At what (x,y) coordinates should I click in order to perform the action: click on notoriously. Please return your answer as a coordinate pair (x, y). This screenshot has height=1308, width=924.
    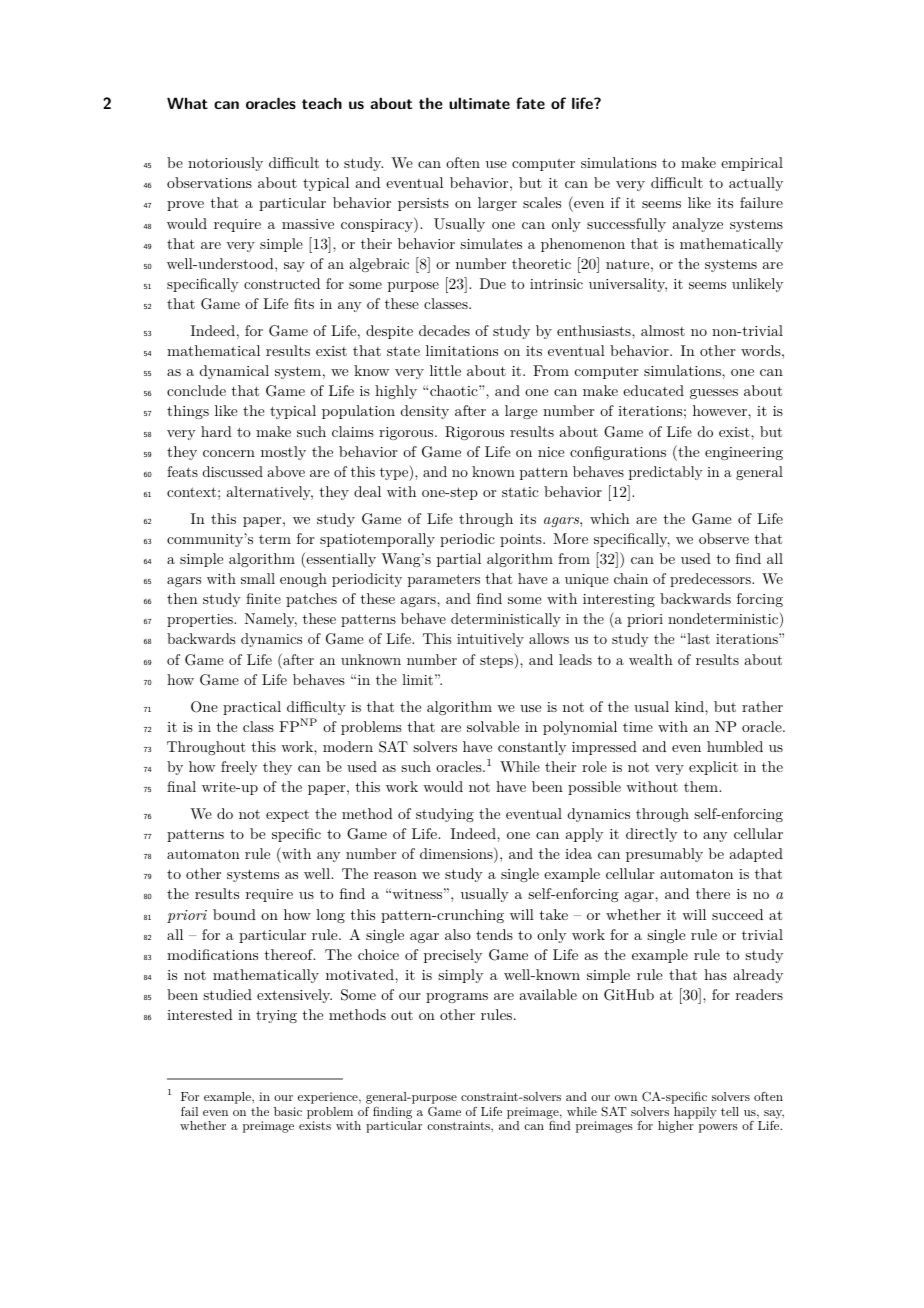
    Looking at the image, I should click on (225, 164).
